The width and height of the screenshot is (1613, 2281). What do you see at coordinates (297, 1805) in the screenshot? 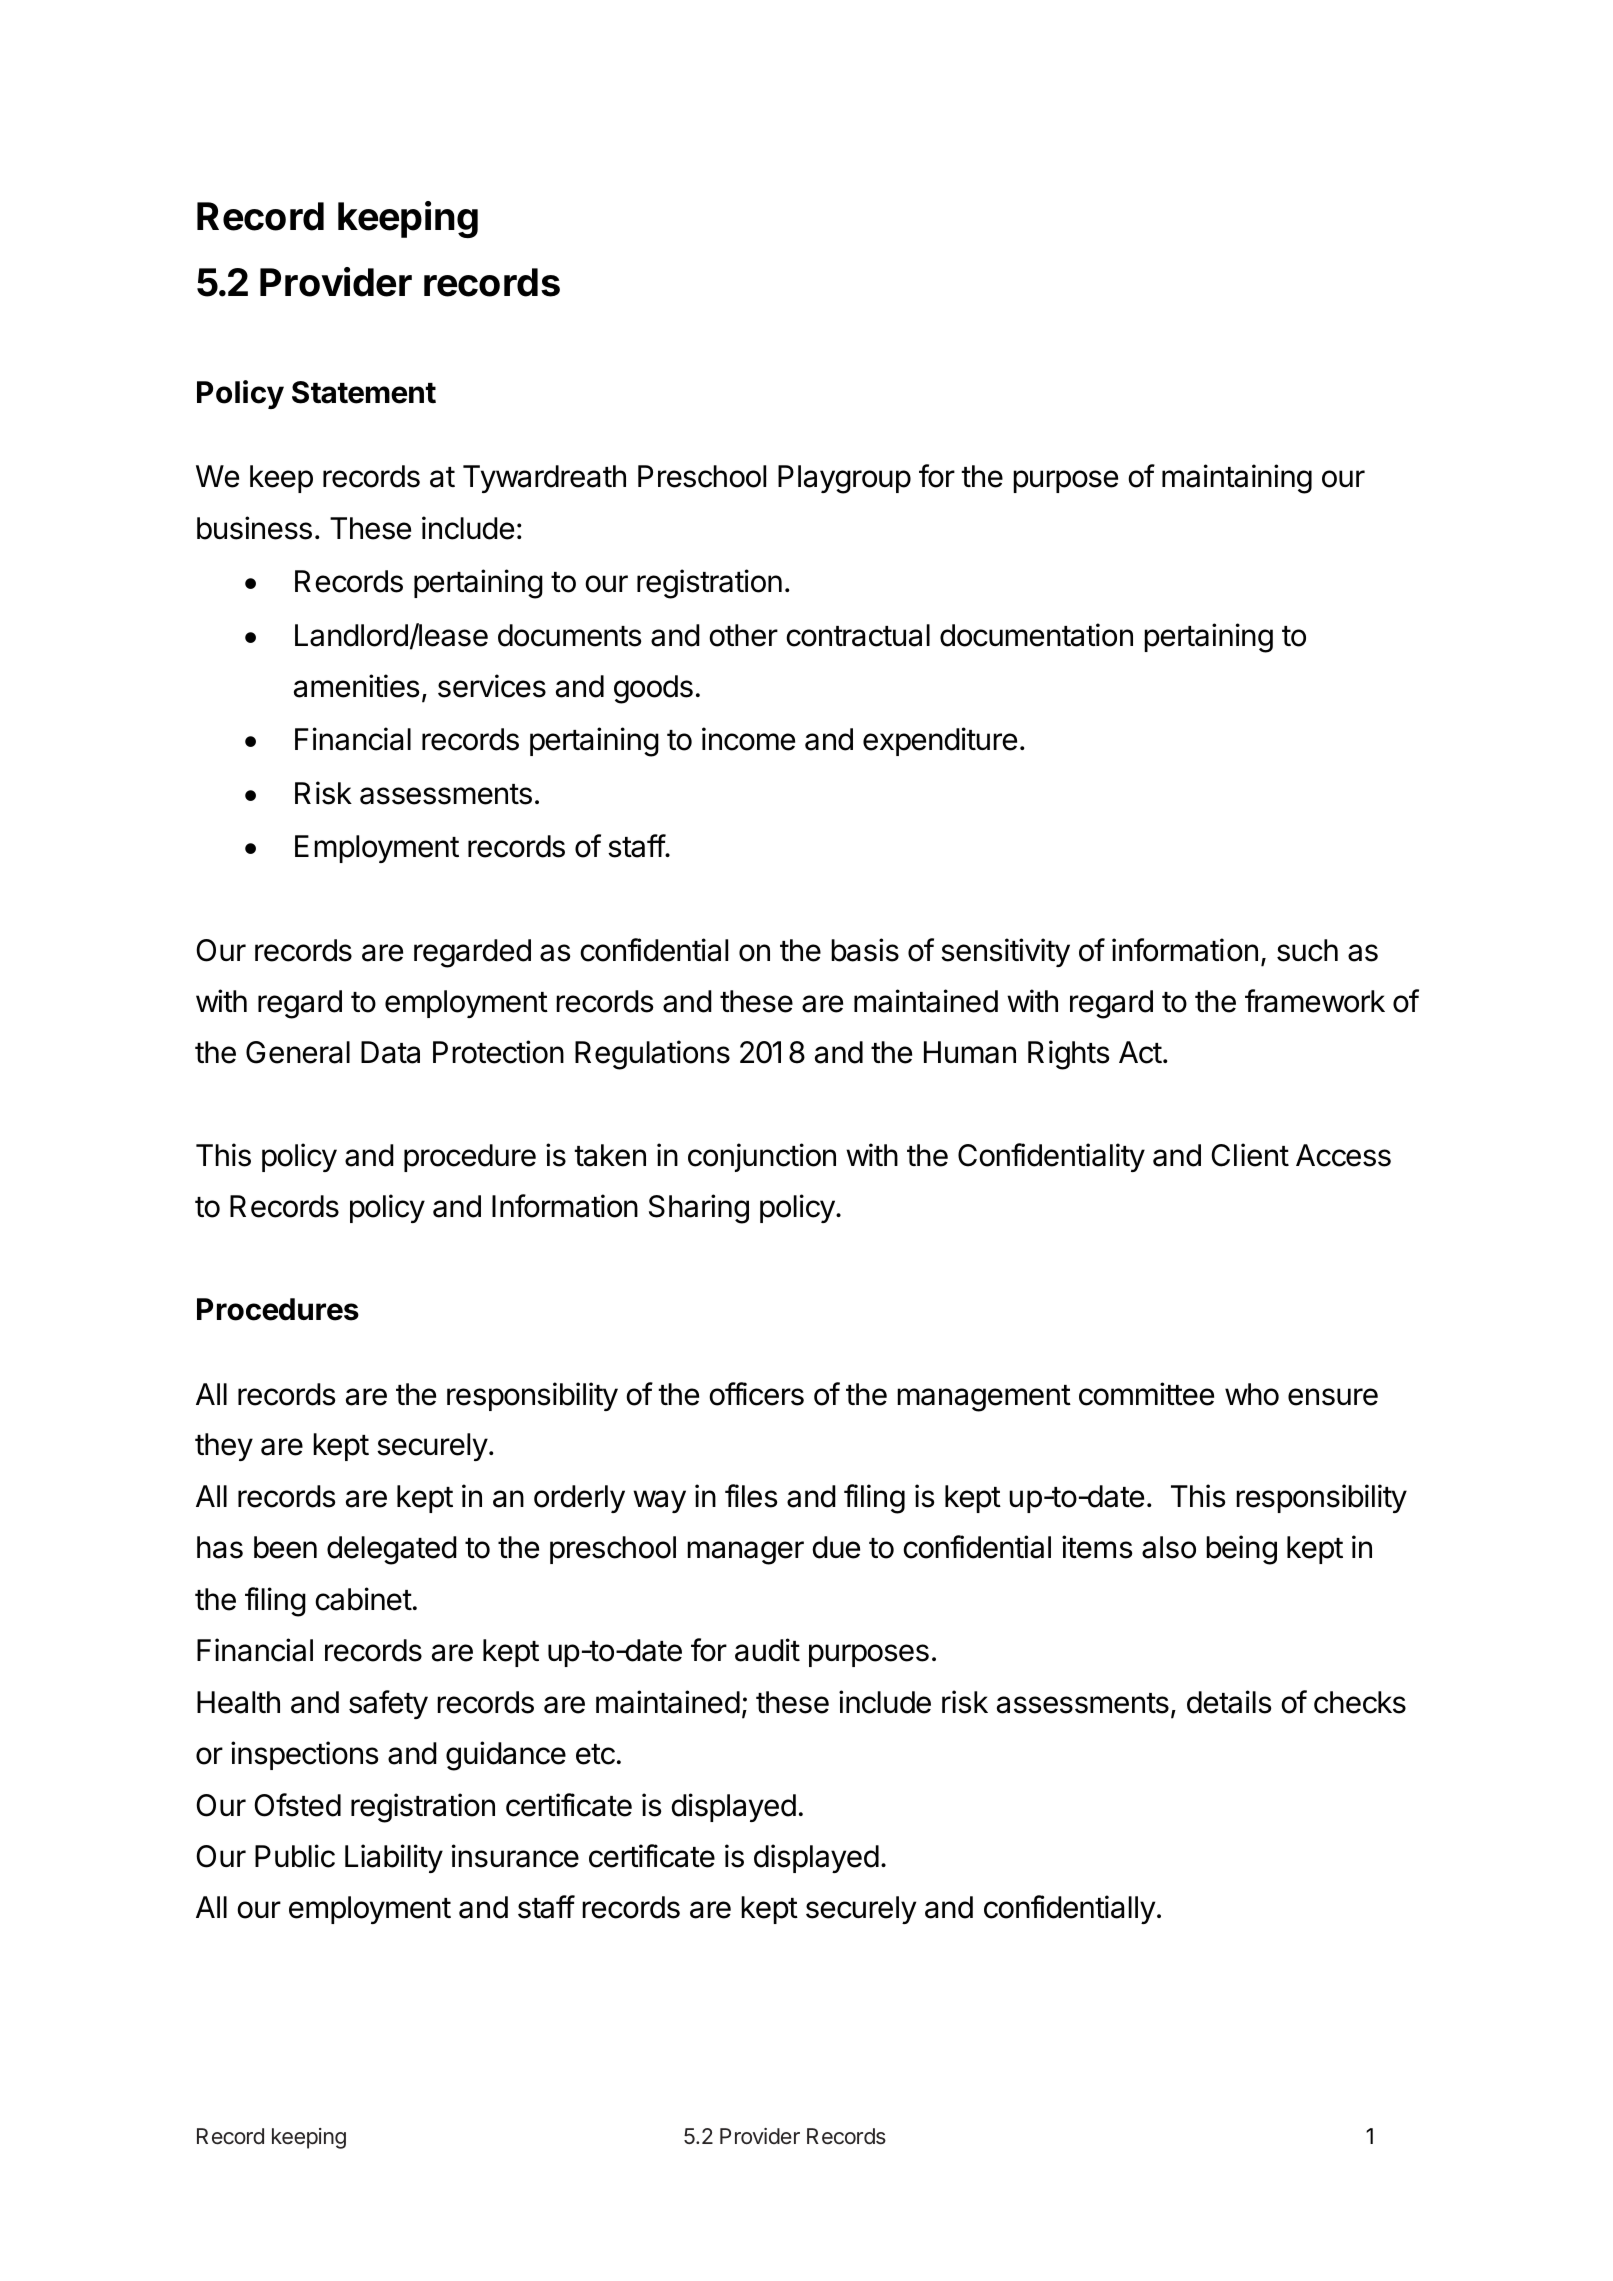
I see `Ofsted` at bounding box center [297, 1805].
